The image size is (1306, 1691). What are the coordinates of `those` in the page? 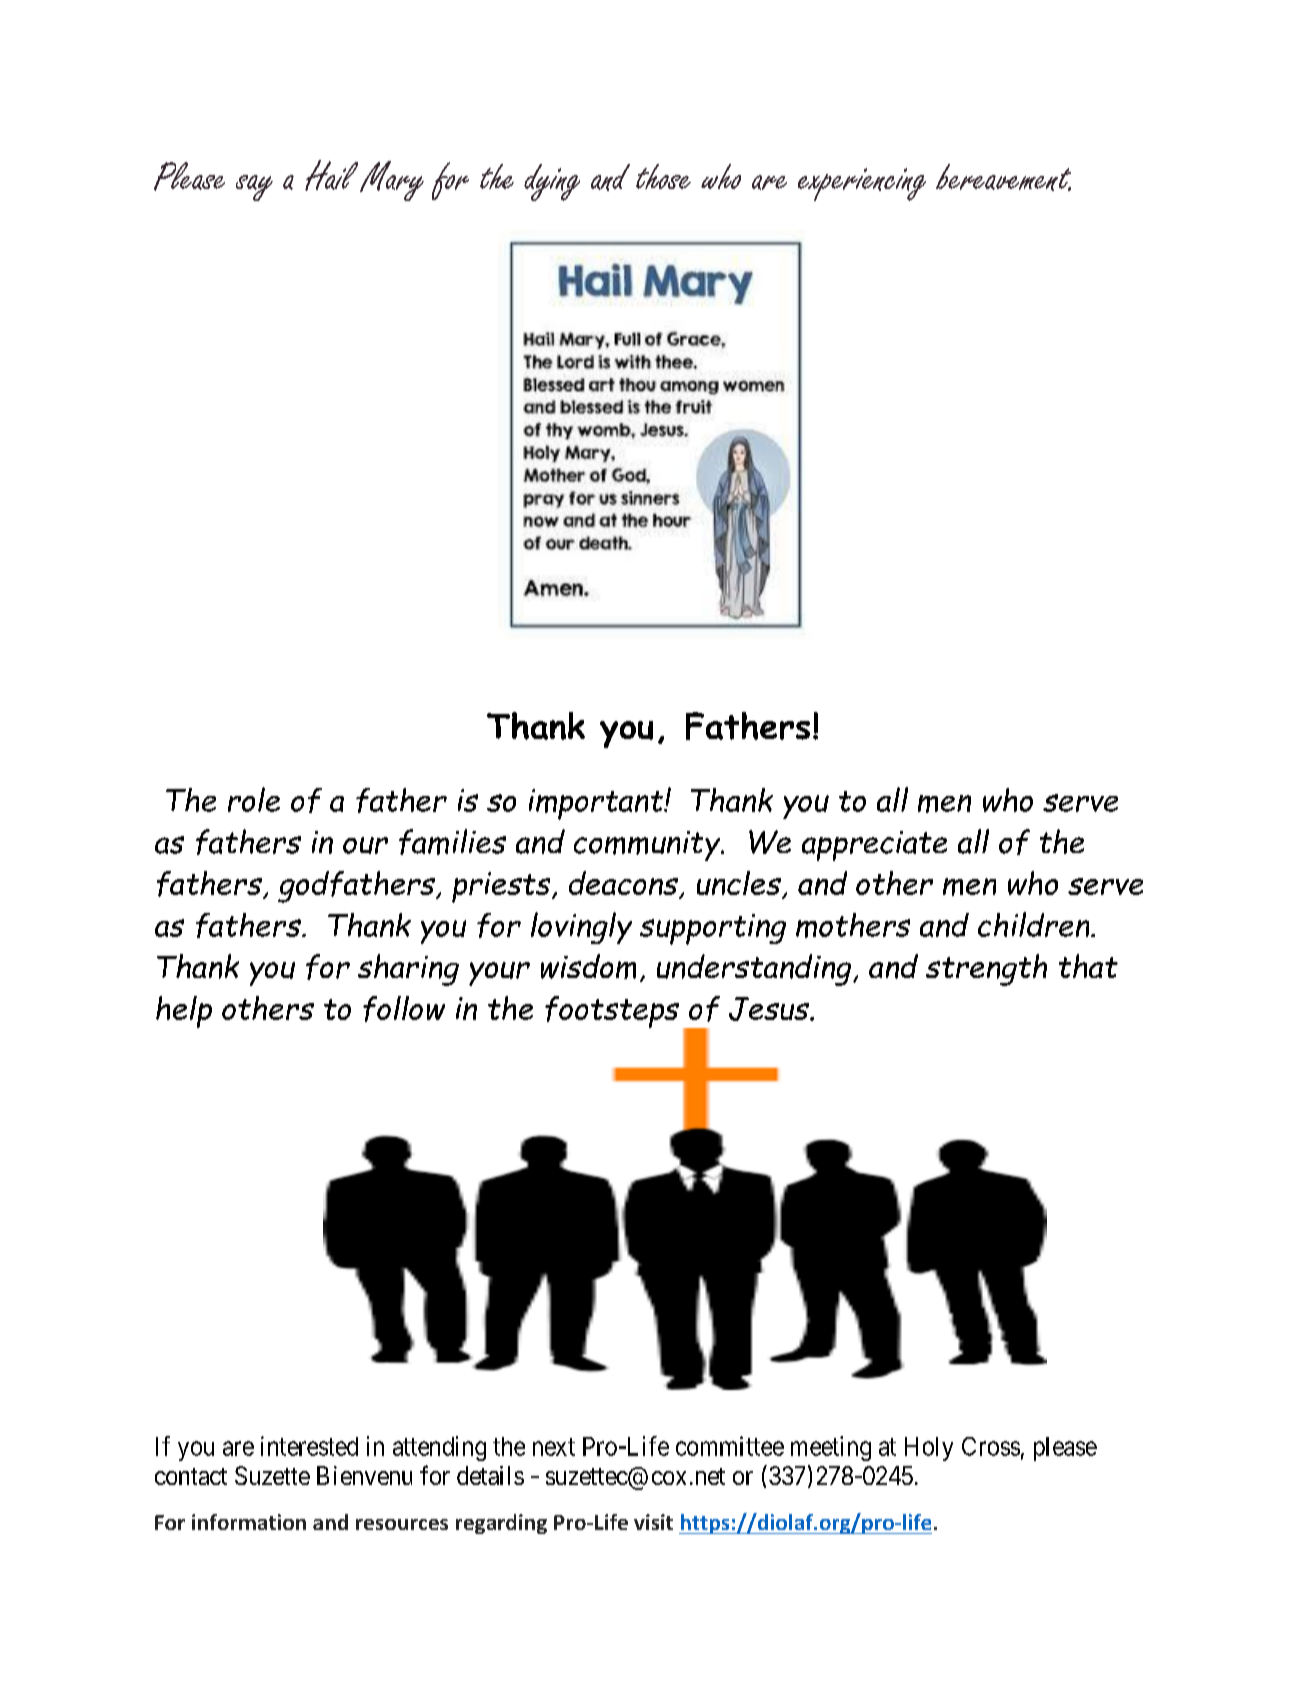 It's located at (663, 176).
